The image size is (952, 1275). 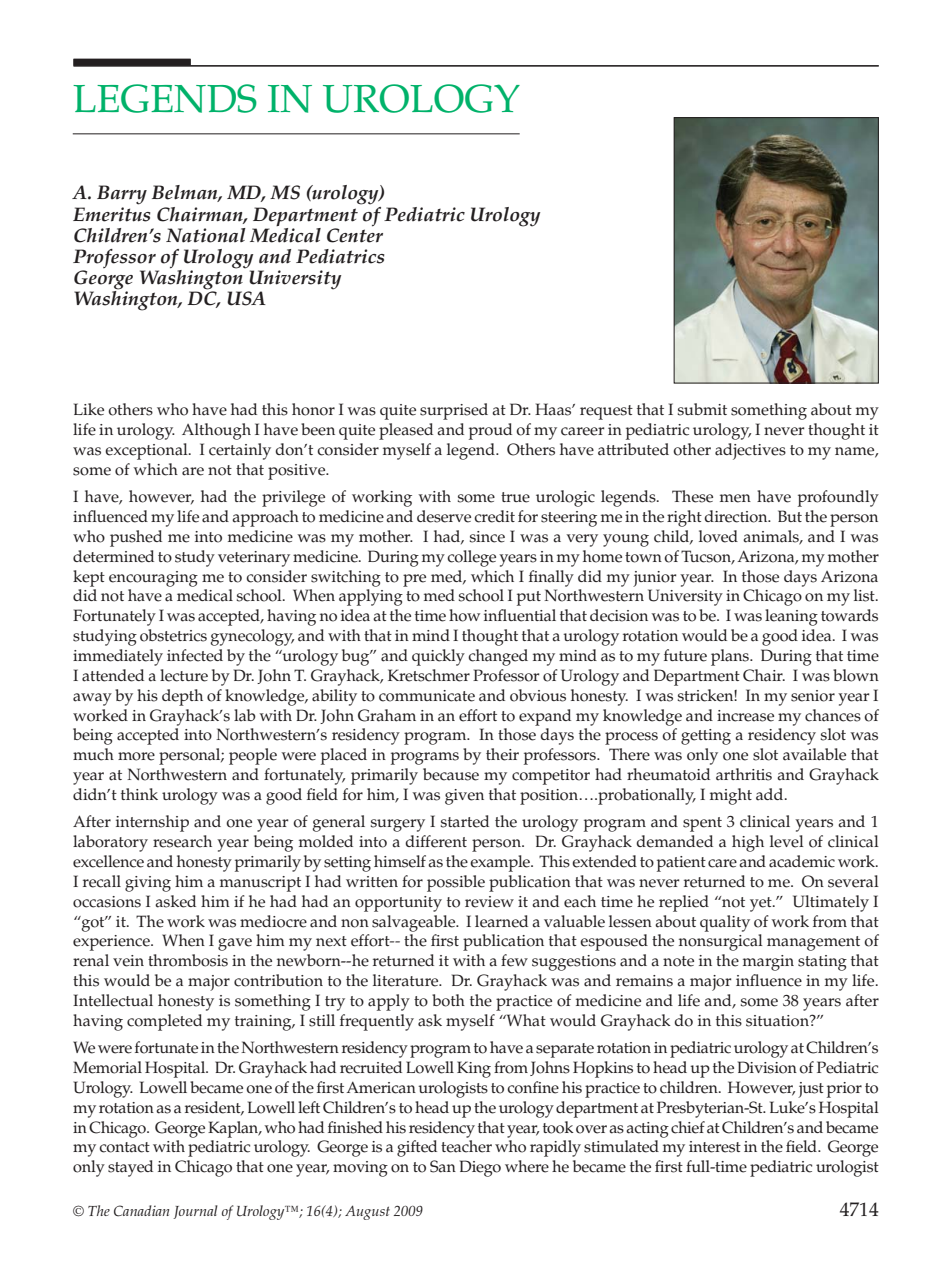 What do you see at coordinates (768, 963) in the page?
I see `margin` at bounding box center [768, 963].
